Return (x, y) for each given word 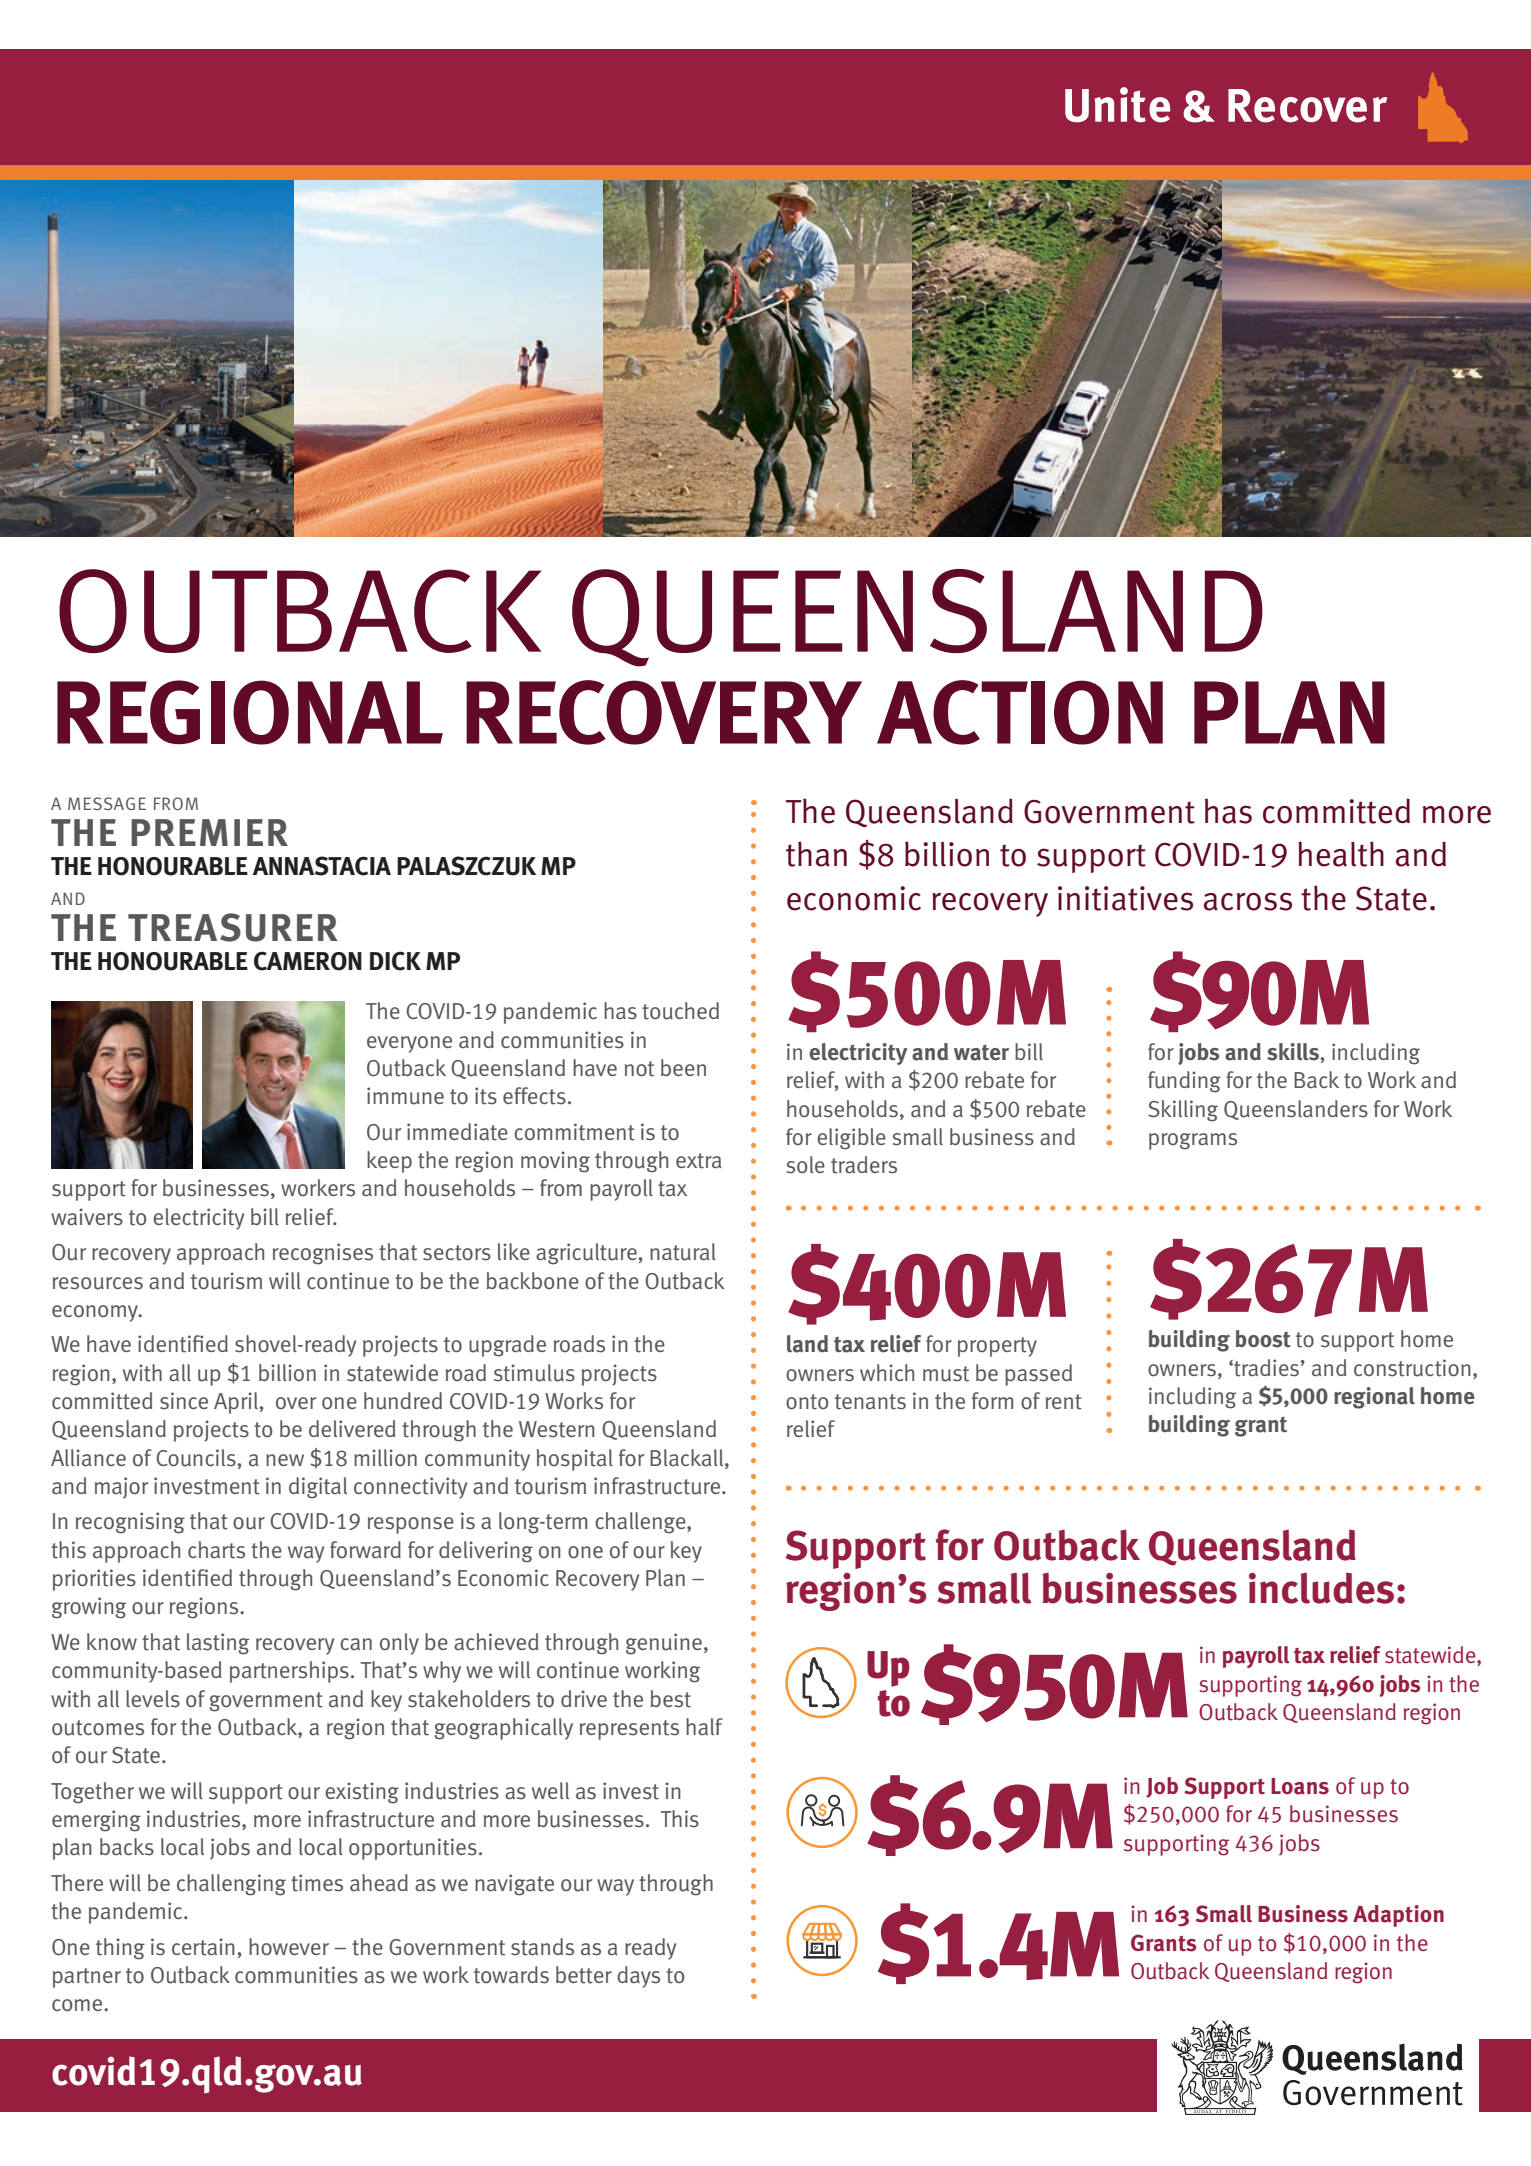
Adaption (1398, 1916)
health (1341, 854)
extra (699, 1161)
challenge (641, 1523)
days (638, 1977)
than (816, 854)
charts (216, 1550)
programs (1193, 1141)
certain (203, 1947)
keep (389, 1162)
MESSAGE (107, 803)
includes (1321, 1588)
